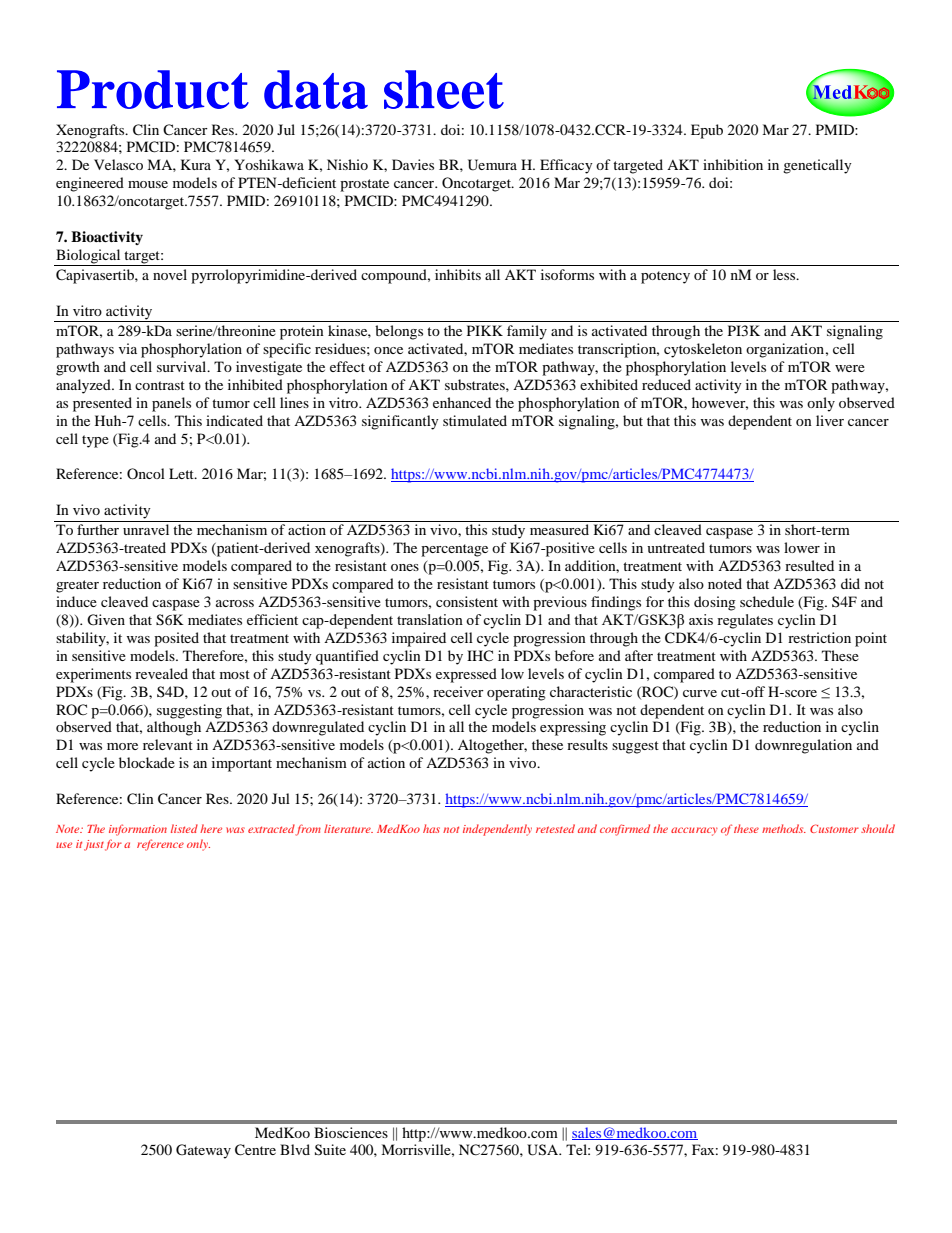  Describe the element at coordinates (475, 420) in the screenshot. I see `stimulated` at that location.
